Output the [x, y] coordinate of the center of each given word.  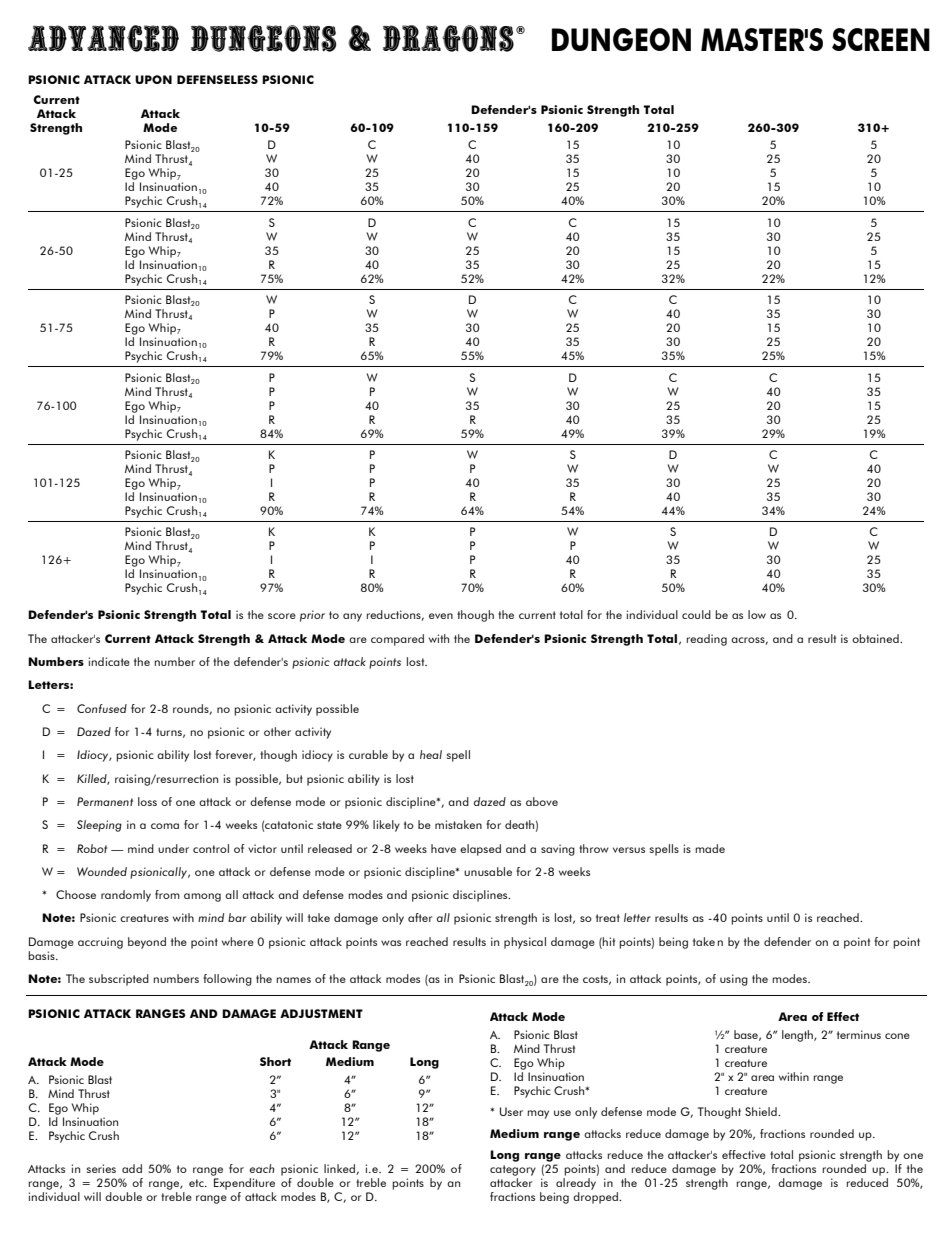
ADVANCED [103, 38]
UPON [153, 79]
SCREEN [881, 39]
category [513, 1170]
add [132, 1168]
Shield [762, 1111]
